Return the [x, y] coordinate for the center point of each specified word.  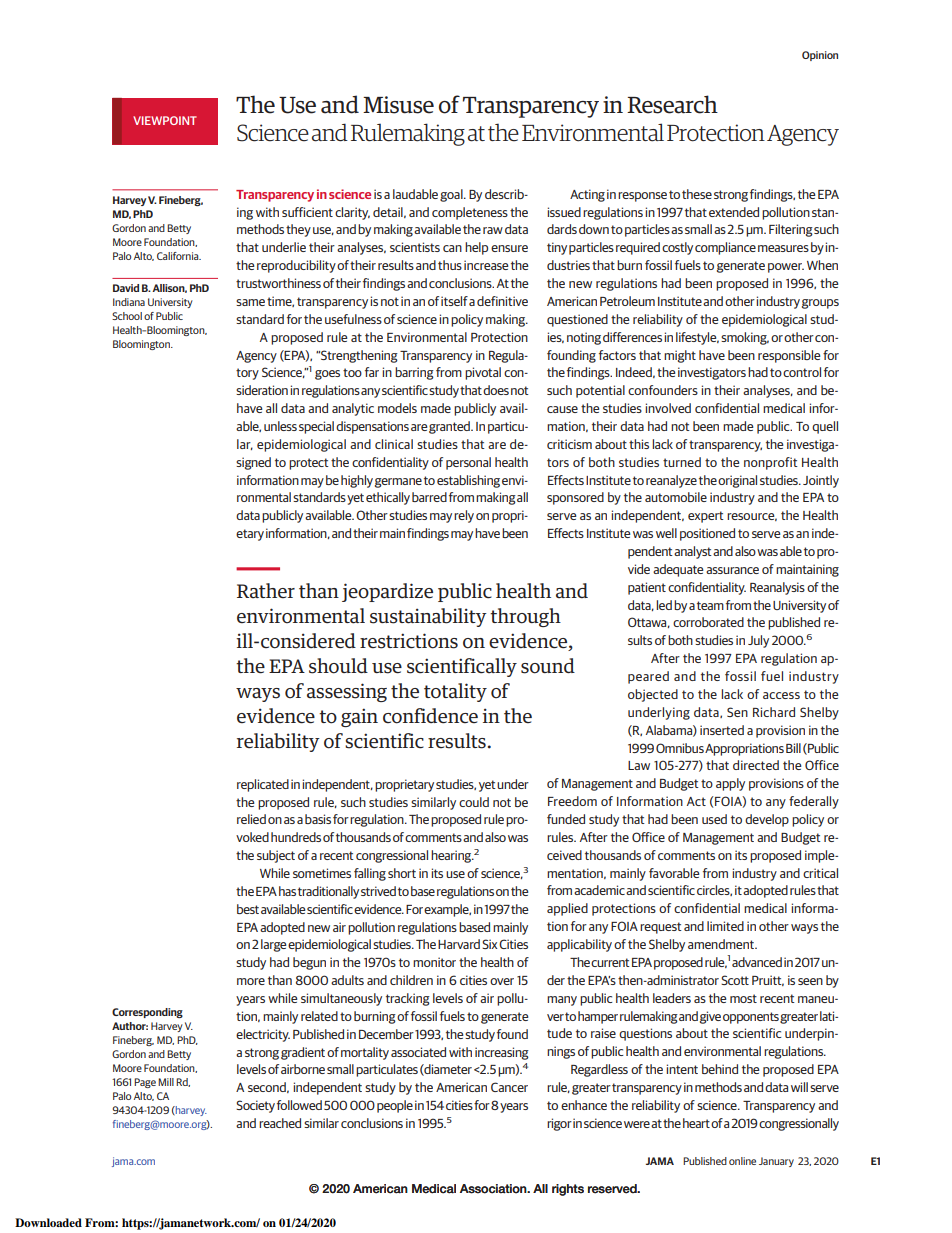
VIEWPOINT [165, 120]
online [742, 1161]
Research [672, 104]
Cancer [509, 1087]
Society [255, 1106]
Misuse [398, 105]
